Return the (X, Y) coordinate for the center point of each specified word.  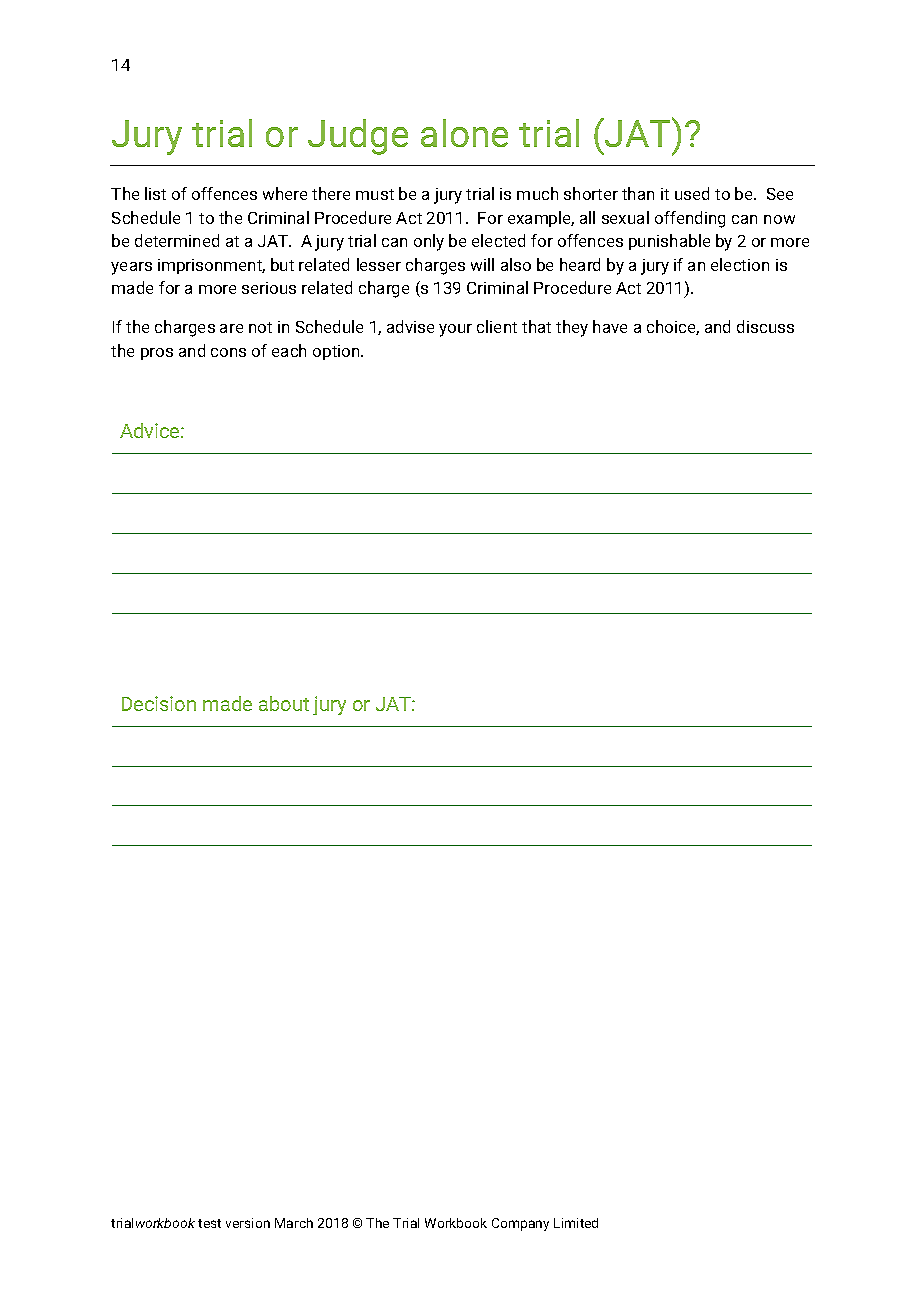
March (294, 1223)
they (572, 328)
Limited (576, 1223)
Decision (159, 703)
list (155, 193)
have (610, 326)
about (284, 703)
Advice (151, 430)
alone (464, 133)
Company (520, 1224)
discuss (765, 326)
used (692, 193)
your (455, 330)
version (248, 1223)
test (209, 1223)
